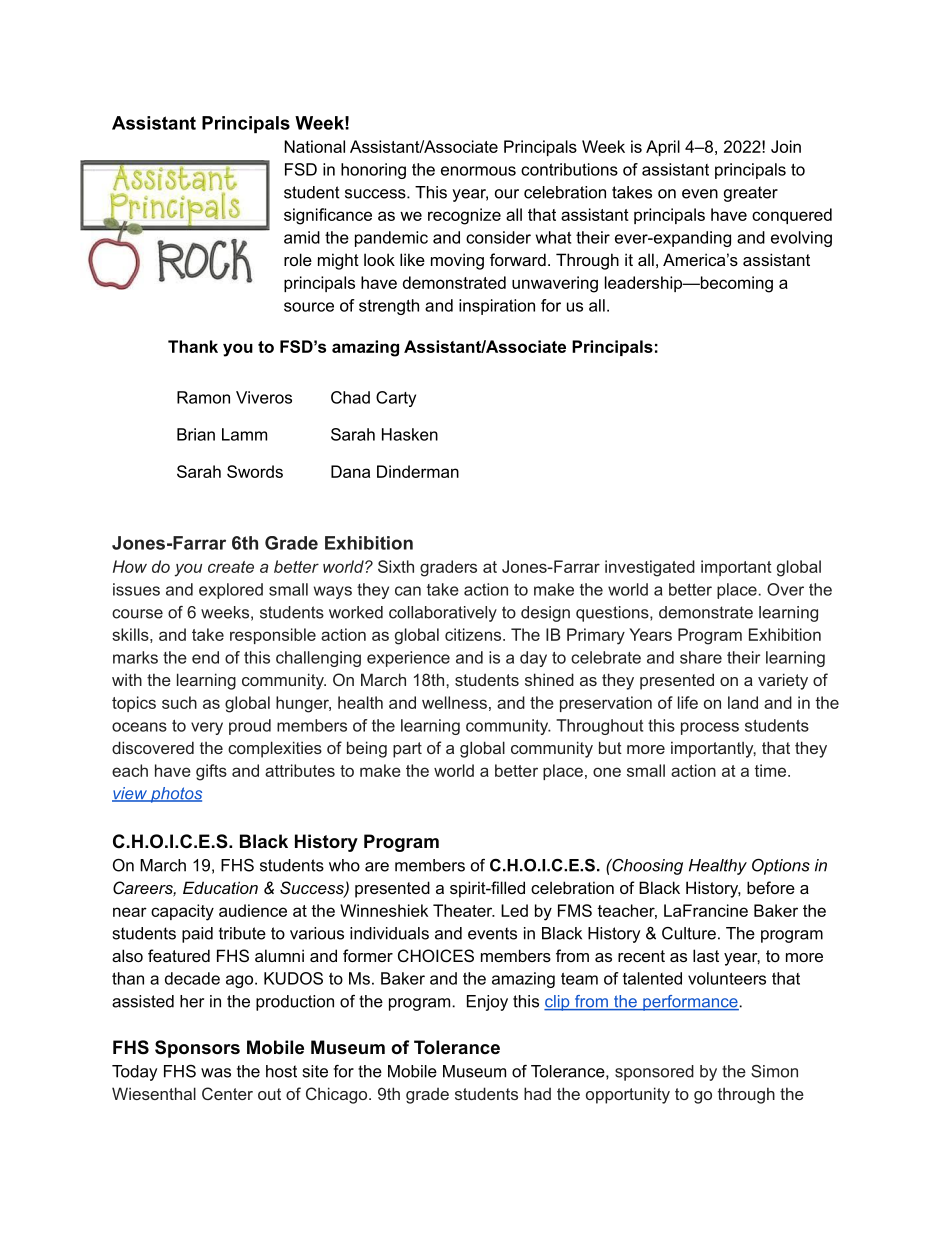  I want to click on enormous, so click(478, 171).
